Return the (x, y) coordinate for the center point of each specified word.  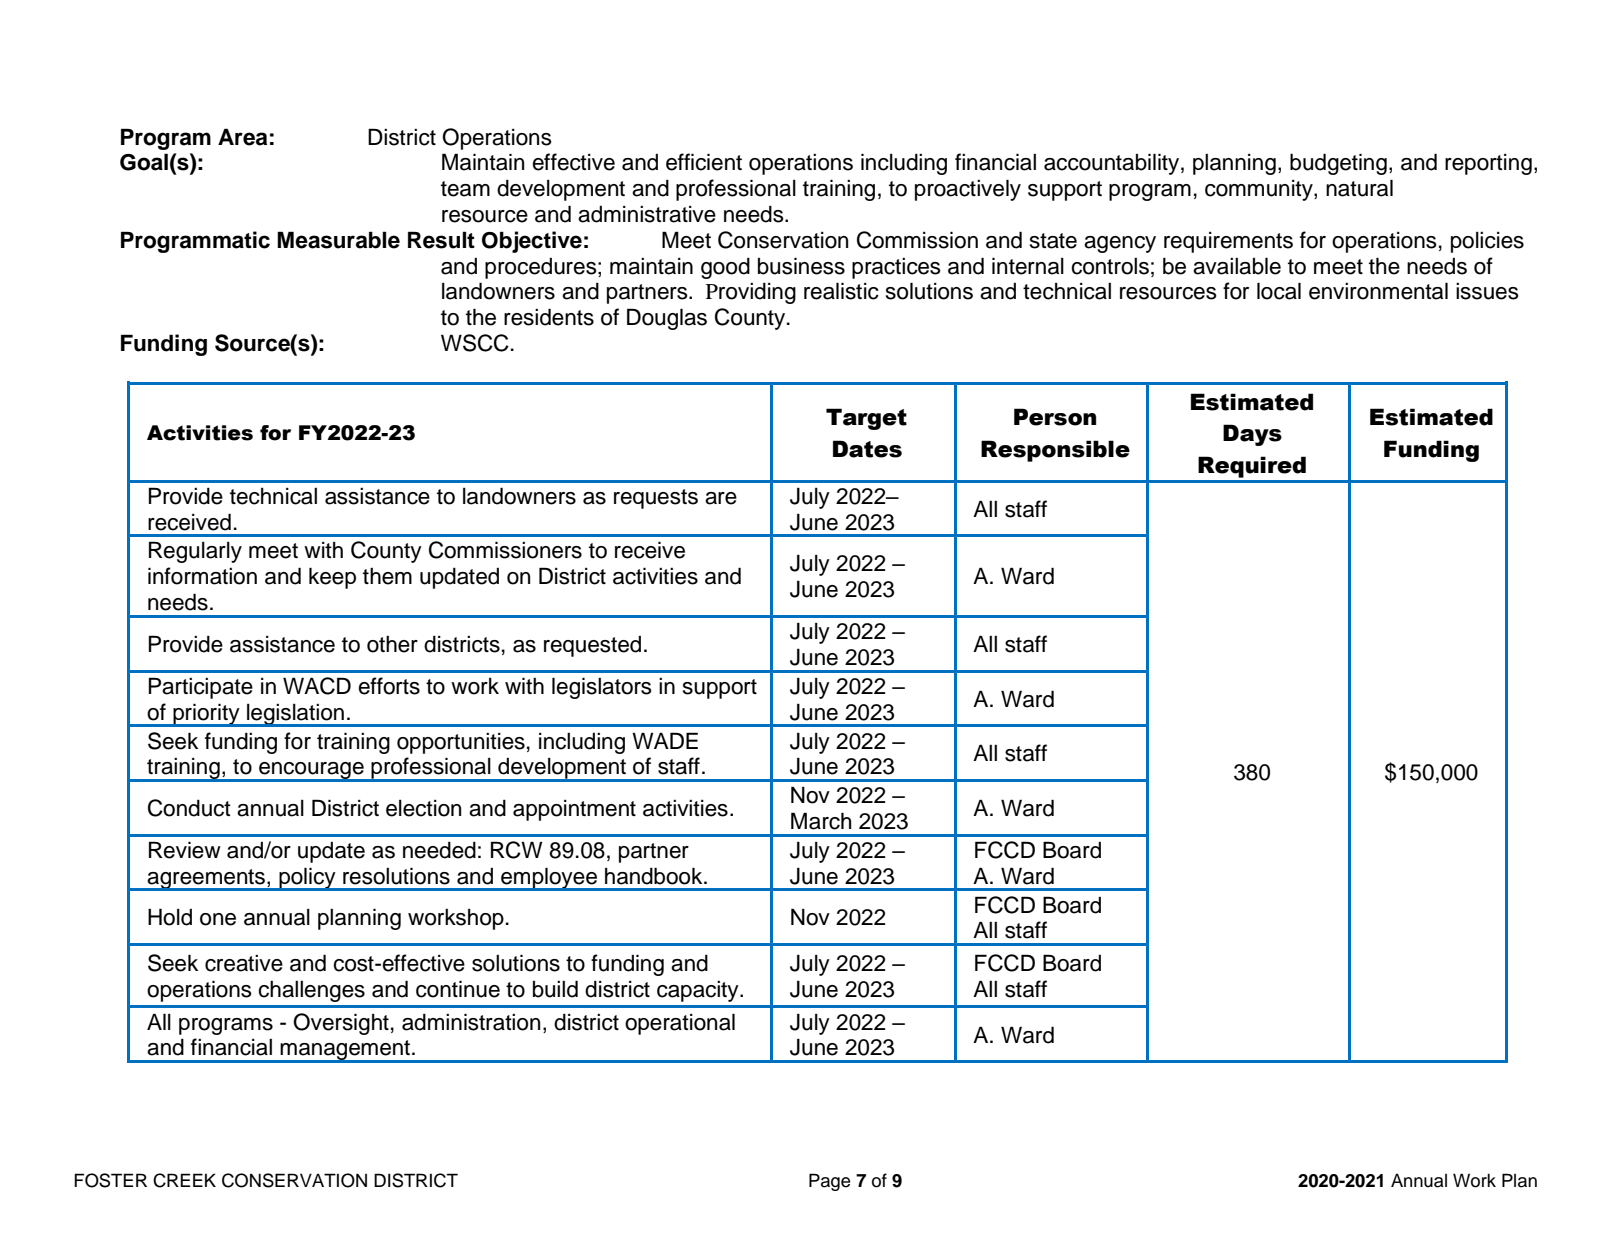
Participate (201, 688)
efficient (704, 162)
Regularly (195, 552)
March (821, 821)
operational (680, 1024)
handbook (655, 876)
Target (866, 419)
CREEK (184, 1180)
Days (1252, 435)
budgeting (1338, 164)
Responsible (1055, 451)
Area (242, 137)
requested (592, 646)
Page (829, 1182)
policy (307, 879)
